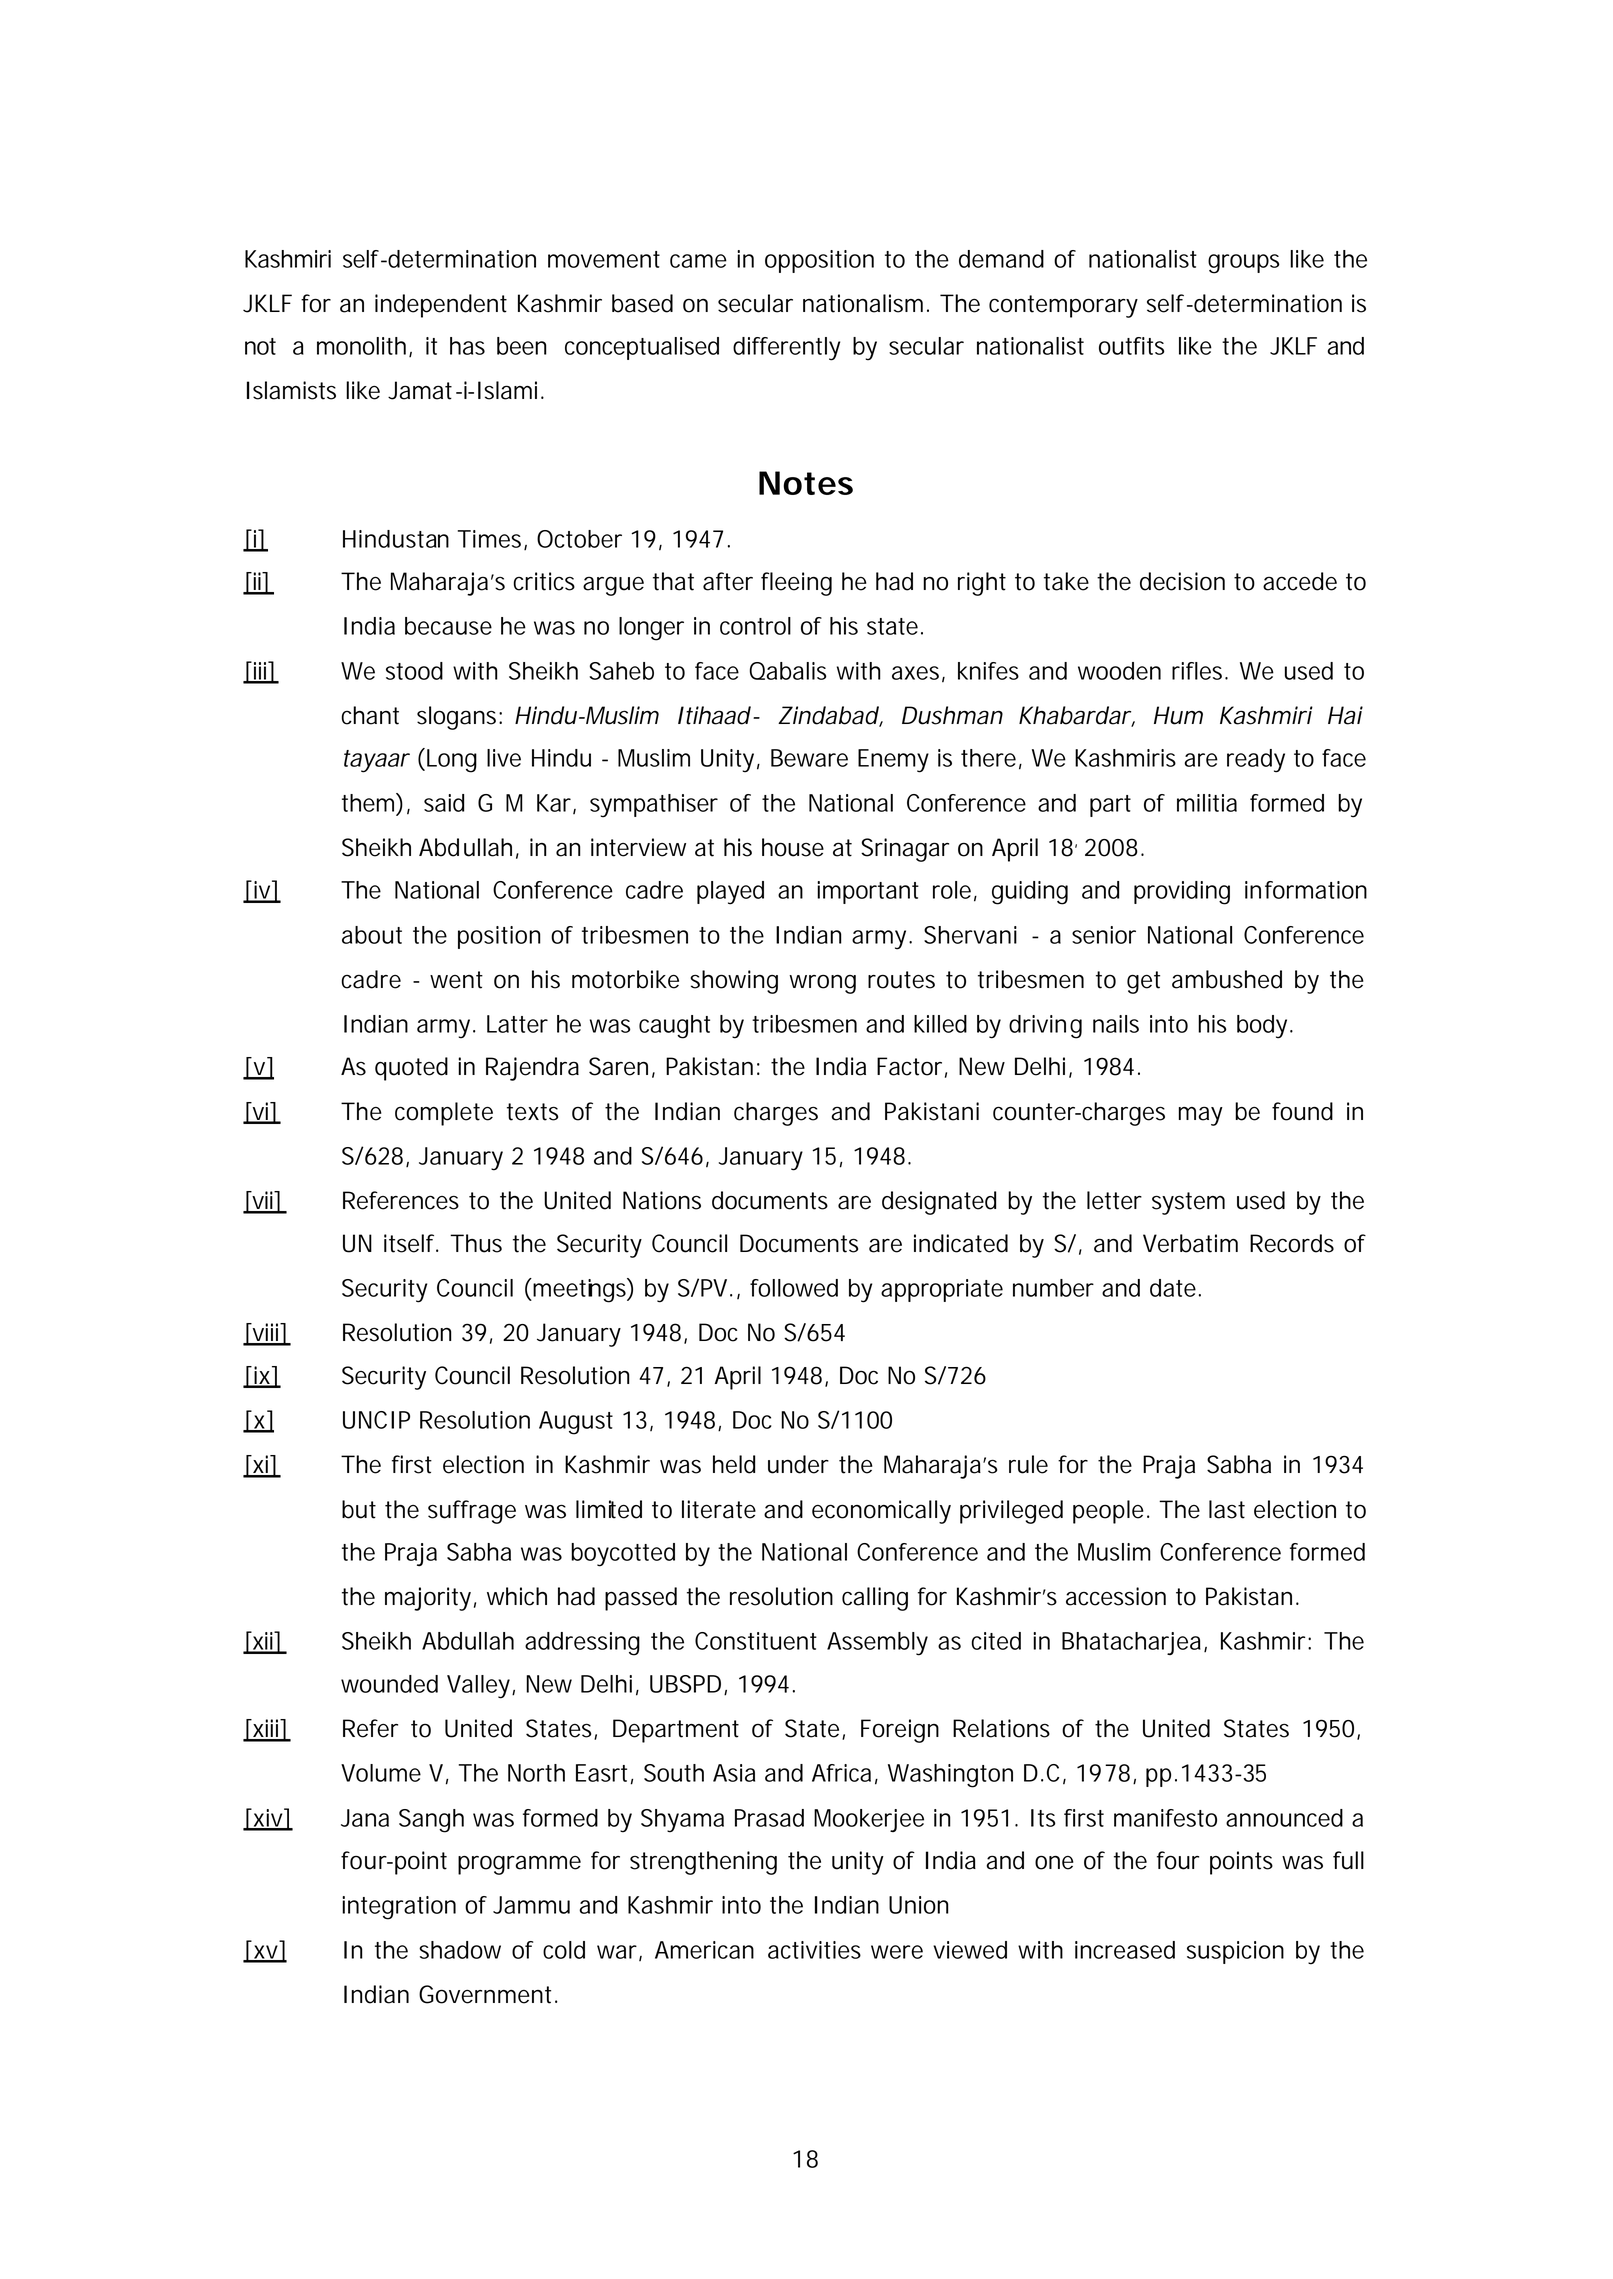 The image size is (1613, 2279). Describe the element at coordinates (939, 1203) in the image. I see `designated` at that location.
